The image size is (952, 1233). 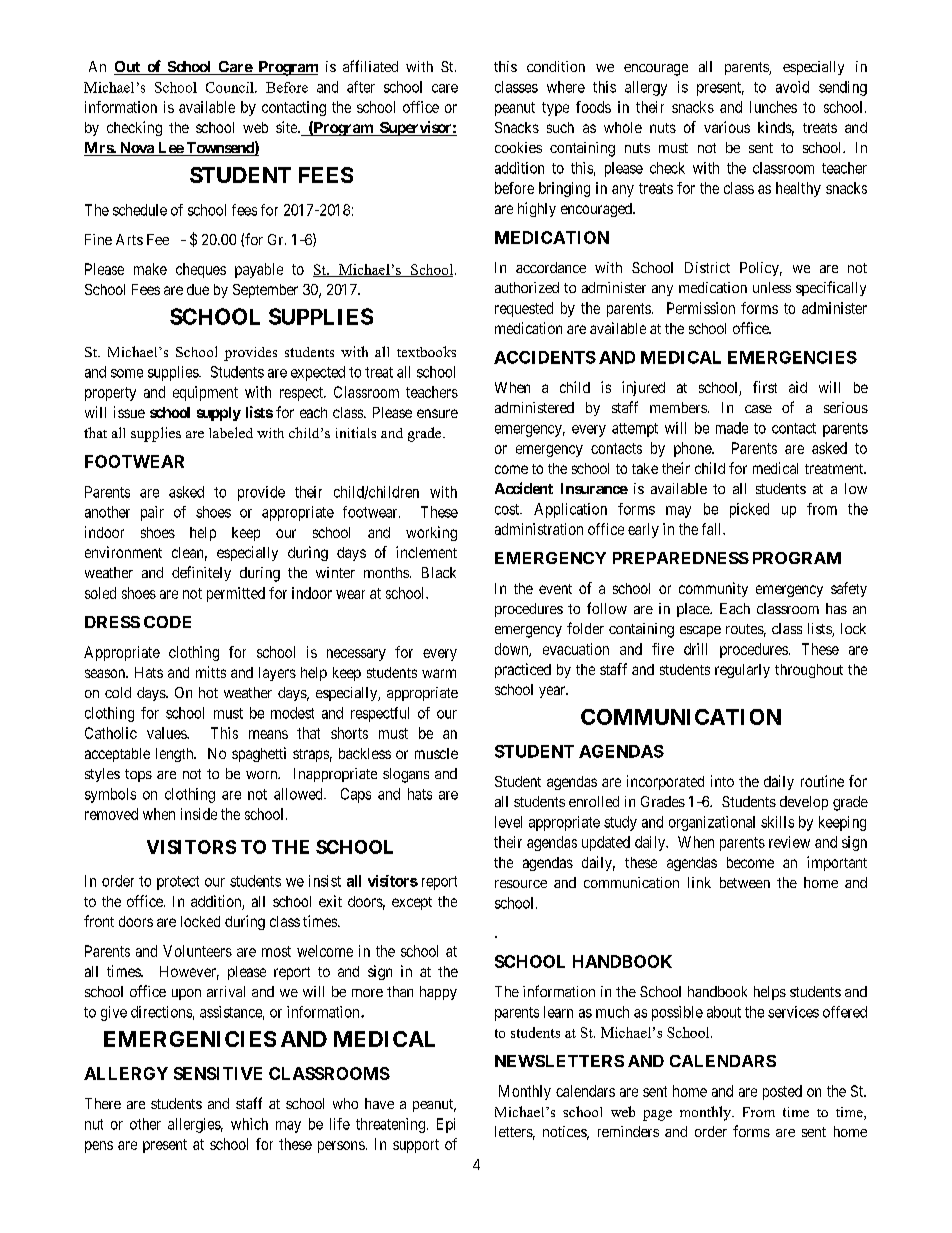 What do you see at coordinates (437, 413) in the image?
I see `ensure` at bounding box center [437, 413].
